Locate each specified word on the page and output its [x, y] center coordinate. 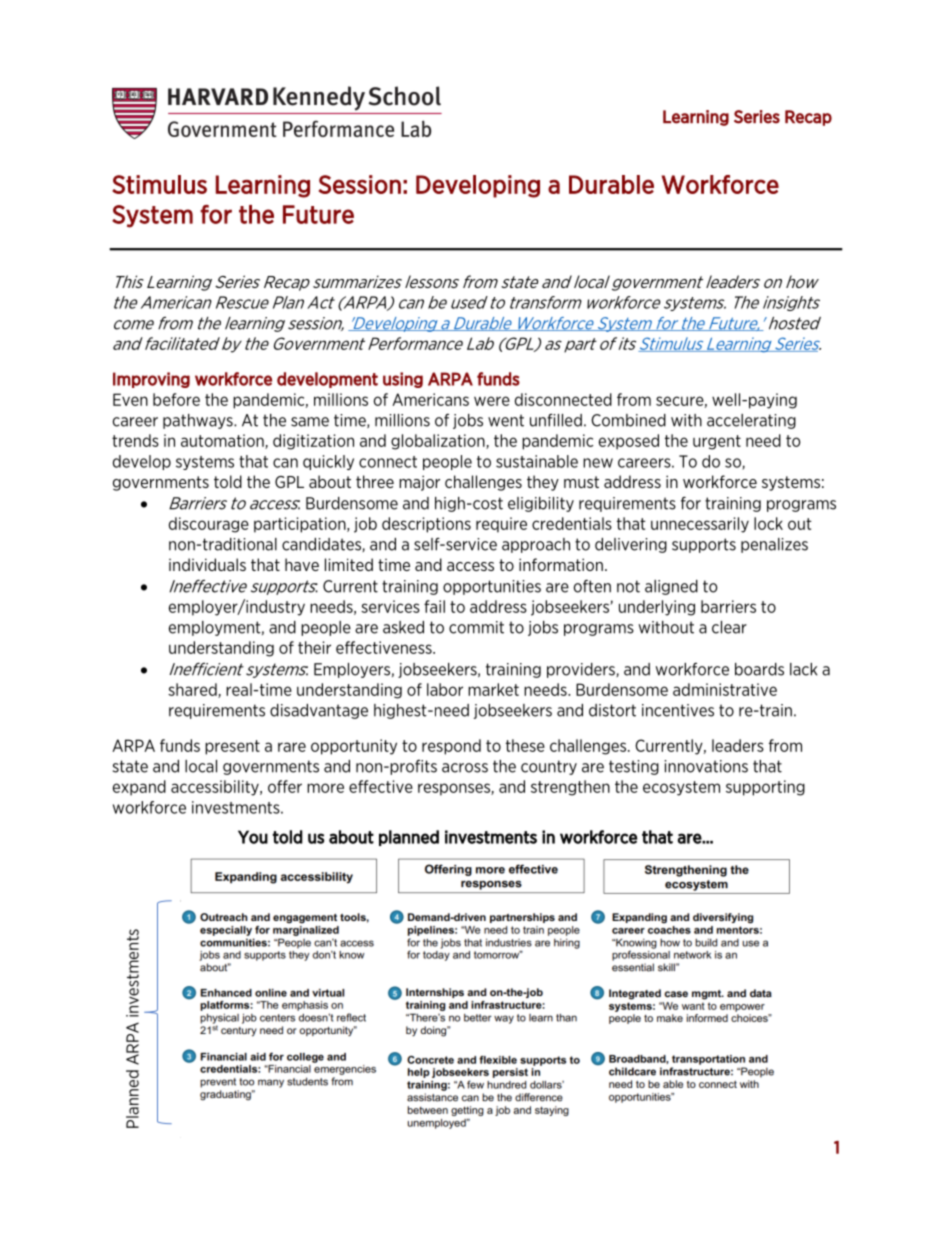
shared [193, 690]
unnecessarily [700, 525]
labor [445, 689]
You [253, 837]
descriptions [426, 525]
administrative [725, 689]
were [492, 401]
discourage [209, 525]
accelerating [751, 421]
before [176, 399]
